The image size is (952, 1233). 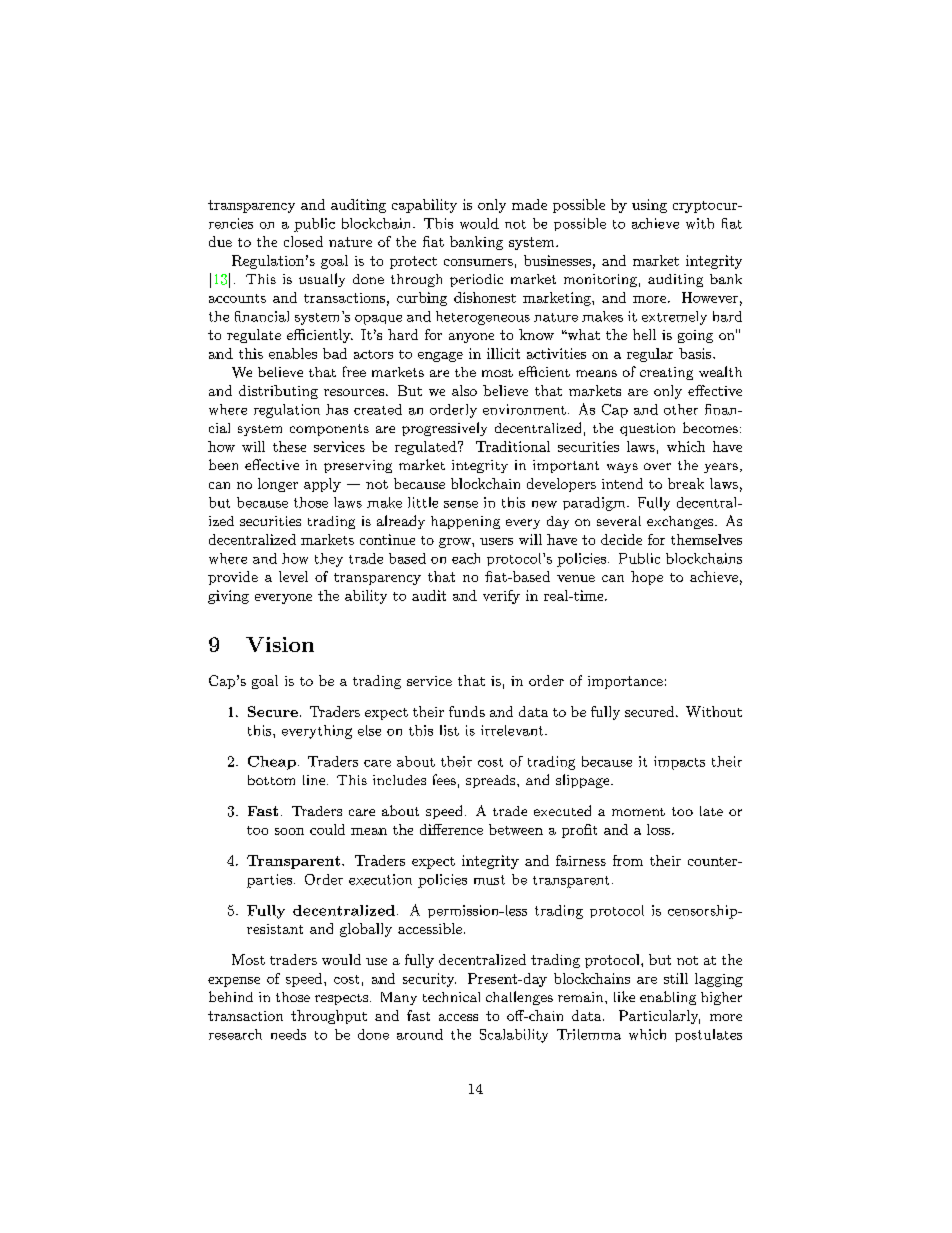 What do you see at coordinates (649, 206) in the image?
I see `using` at bounding box center [649, 206].
